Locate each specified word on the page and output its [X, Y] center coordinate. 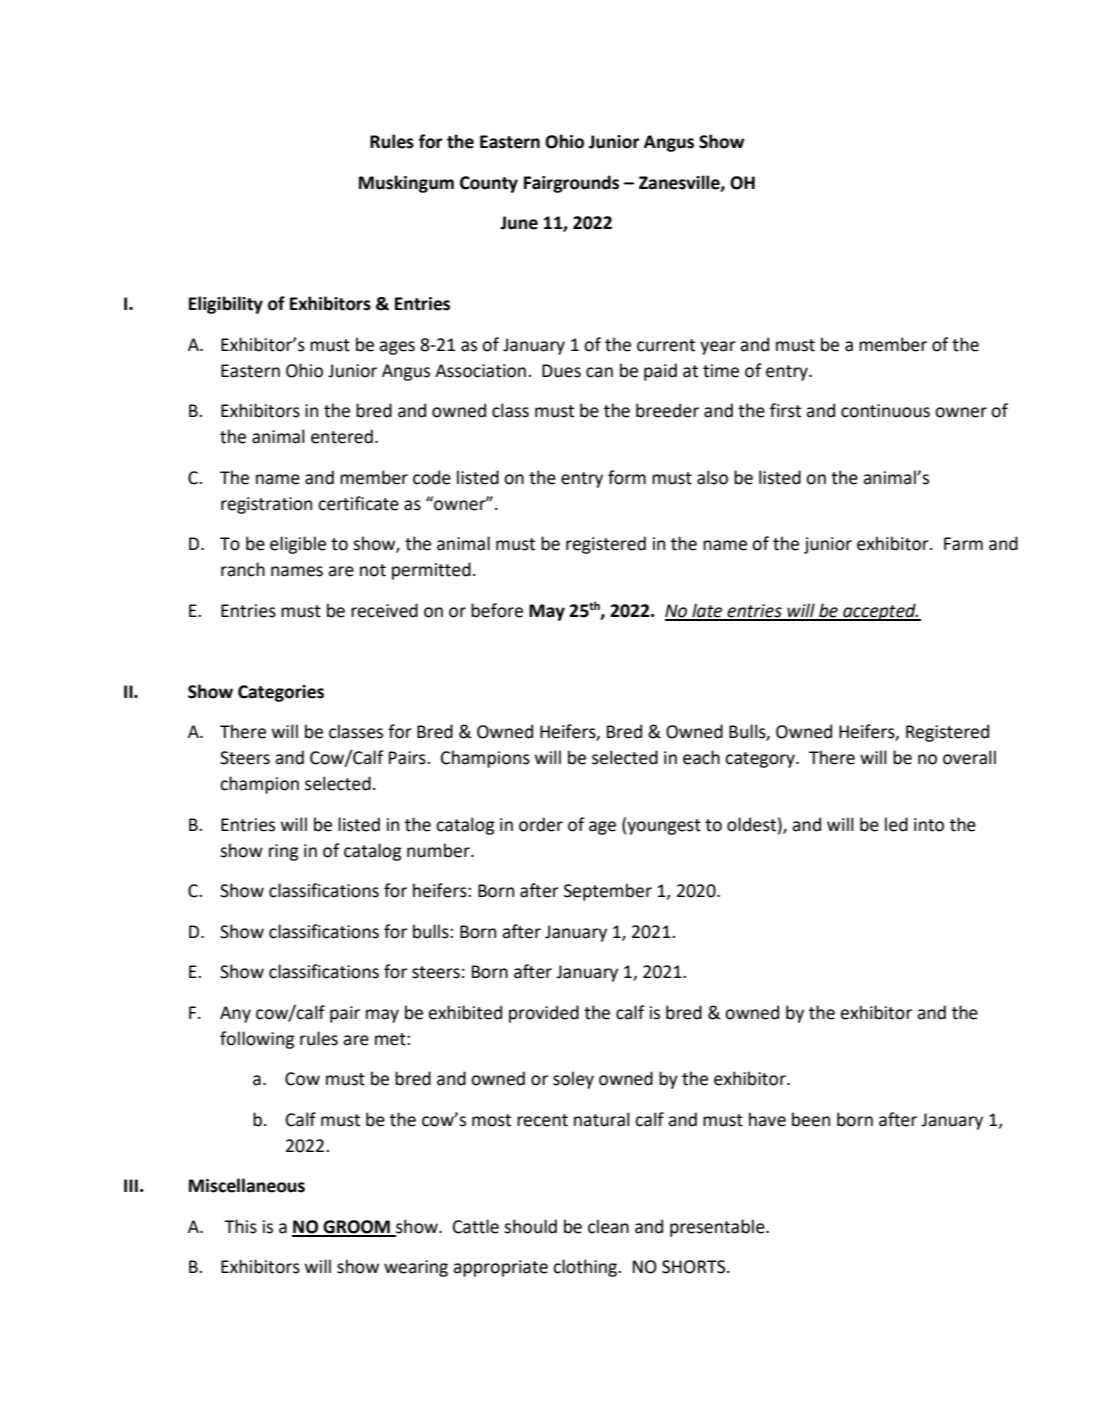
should [530, 1226]
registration [266, 505]
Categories [281, 693]
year [718, 348]
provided [544, 1014]
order [541, 824]
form [627, 477]
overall [969, 757]
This [240, 1226]
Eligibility [226, 305]
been [811, 1119]
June [519, 223]
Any [235, 1014]
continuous [885, 411]
